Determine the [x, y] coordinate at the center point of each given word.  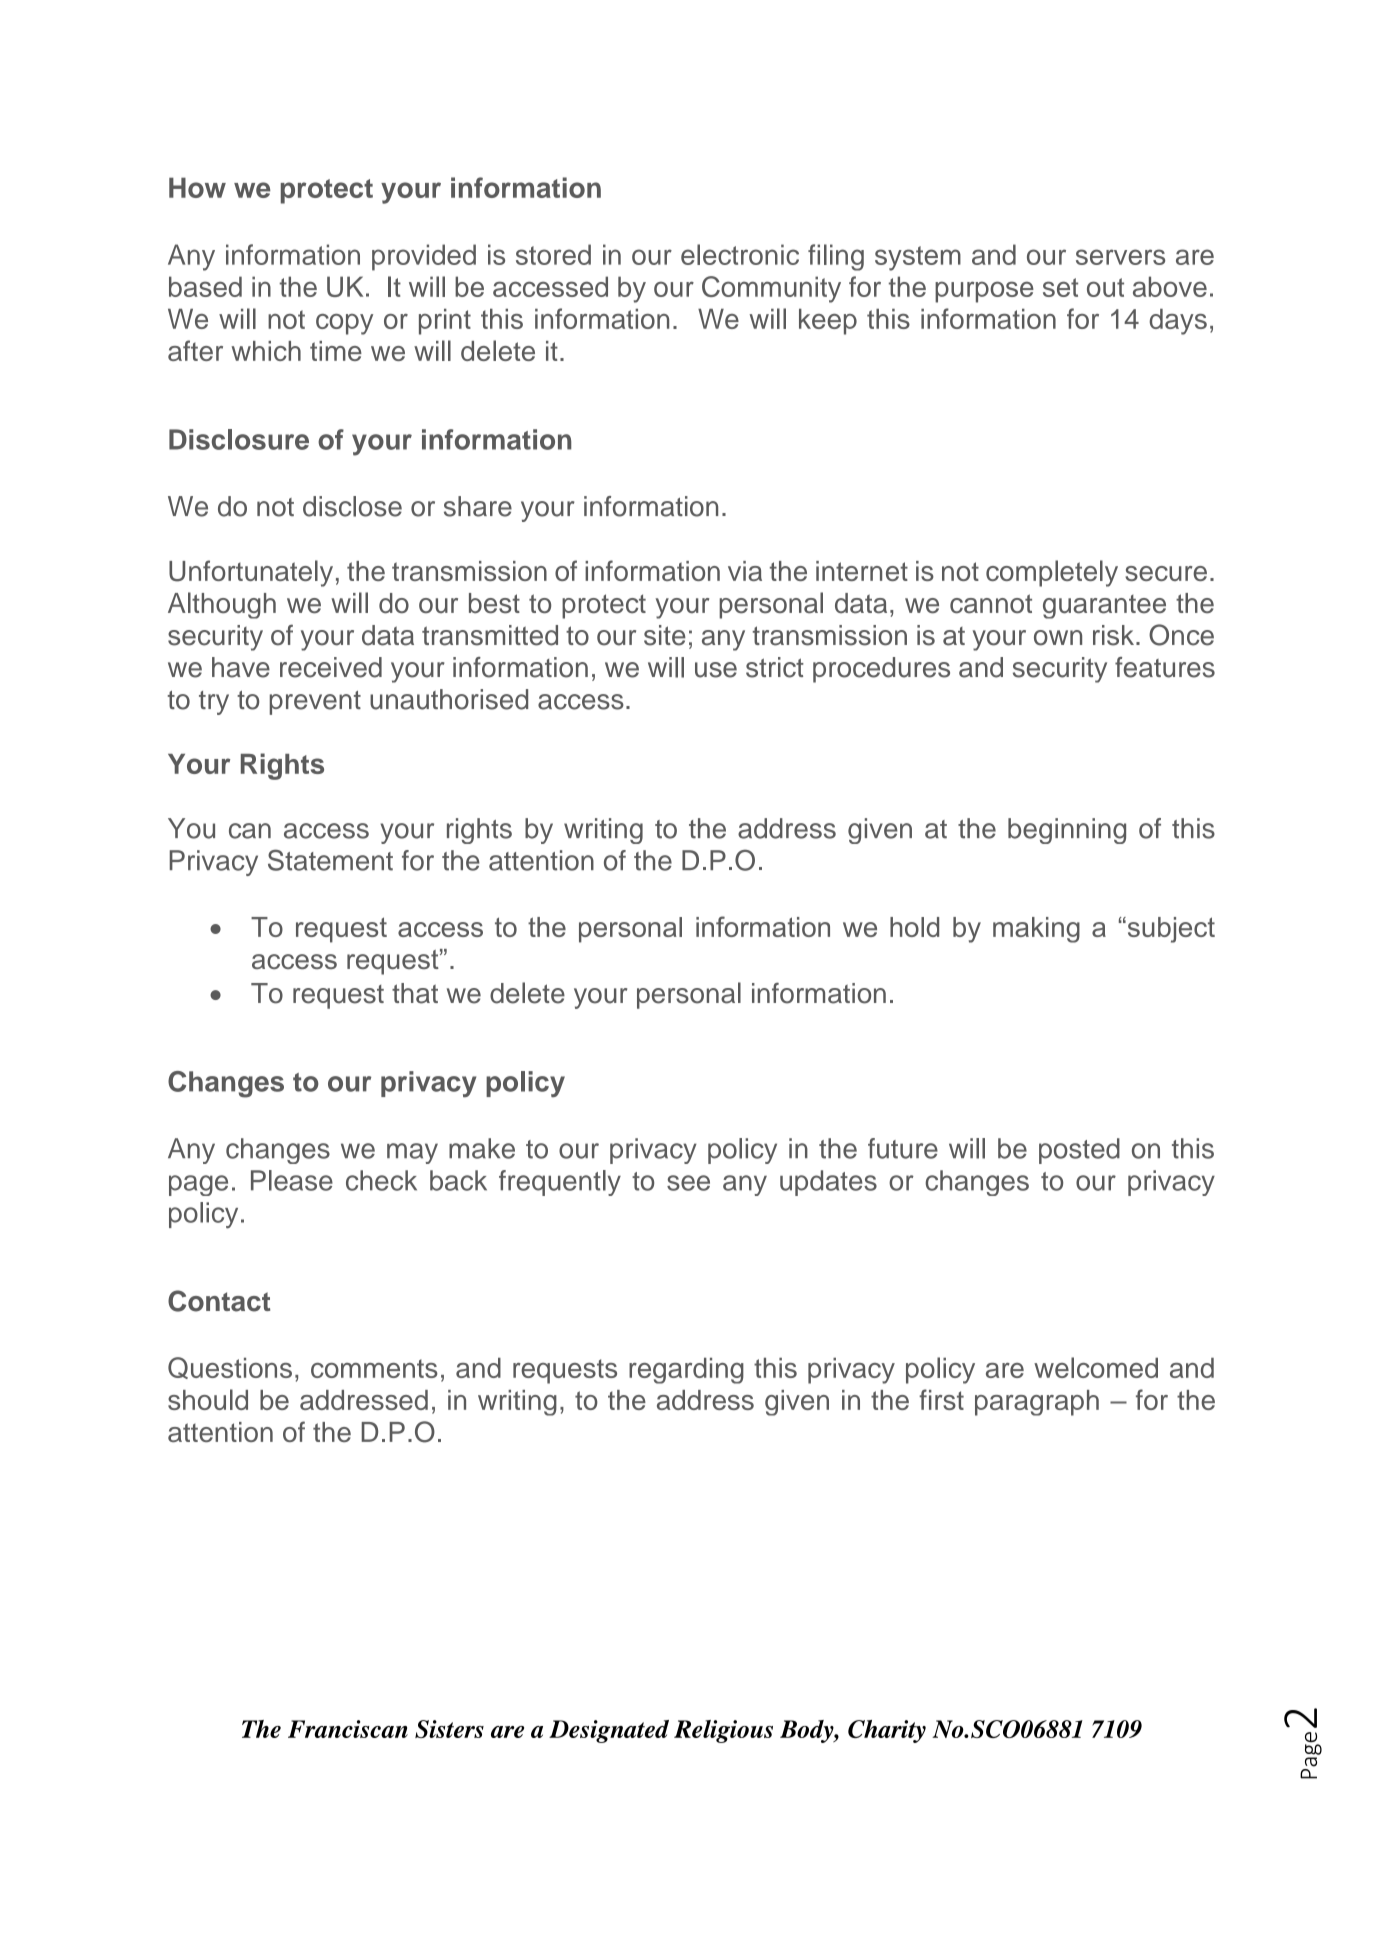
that [415, 993]
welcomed [1096, 1367]
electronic [740, 254]
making [1036, 930]
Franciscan [348, 1729]
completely [1052, 573]
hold [914, 927]
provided [424, 257]
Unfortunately [251, 573]
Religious [723, 1731]
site [665, 635]
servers [1120, 257]
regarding [686, 1371]
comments [374, 1368]
